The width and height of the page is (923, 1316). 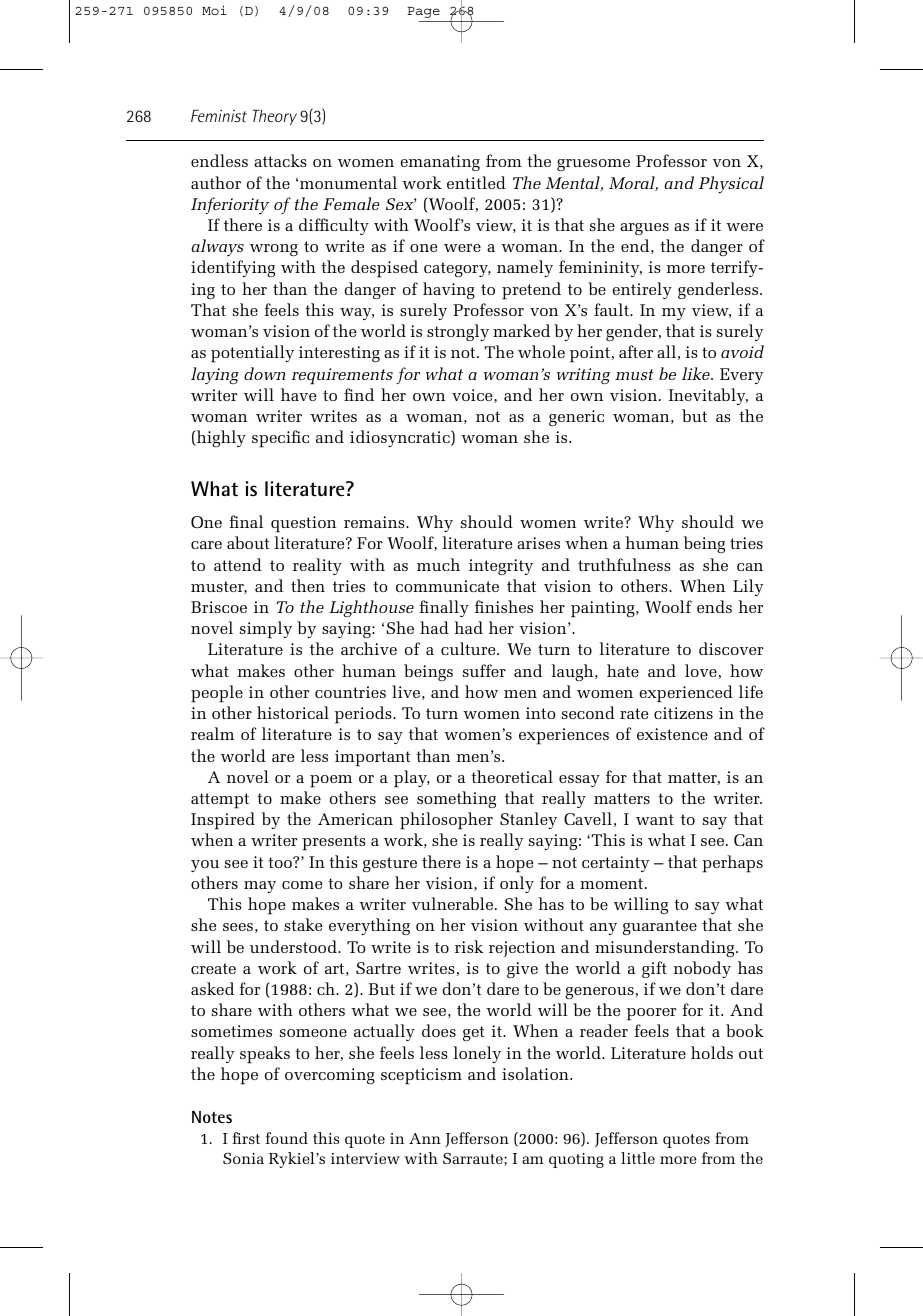 I want to click on Physical, so click(x=731, y=185).
